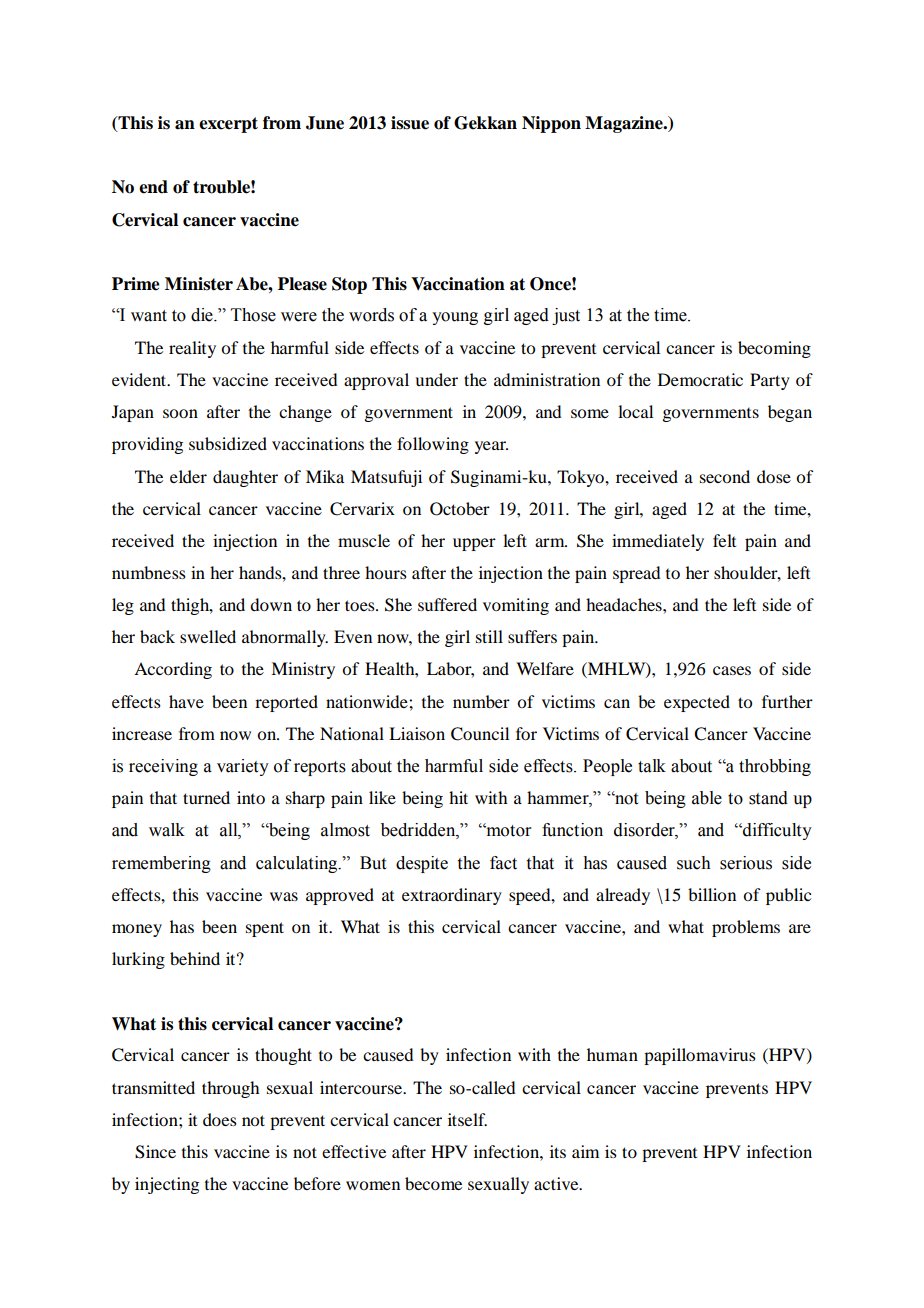 Image resolution: width=924 pixels, height=1308 pixels. I want to click on still, so click(489, 636).
